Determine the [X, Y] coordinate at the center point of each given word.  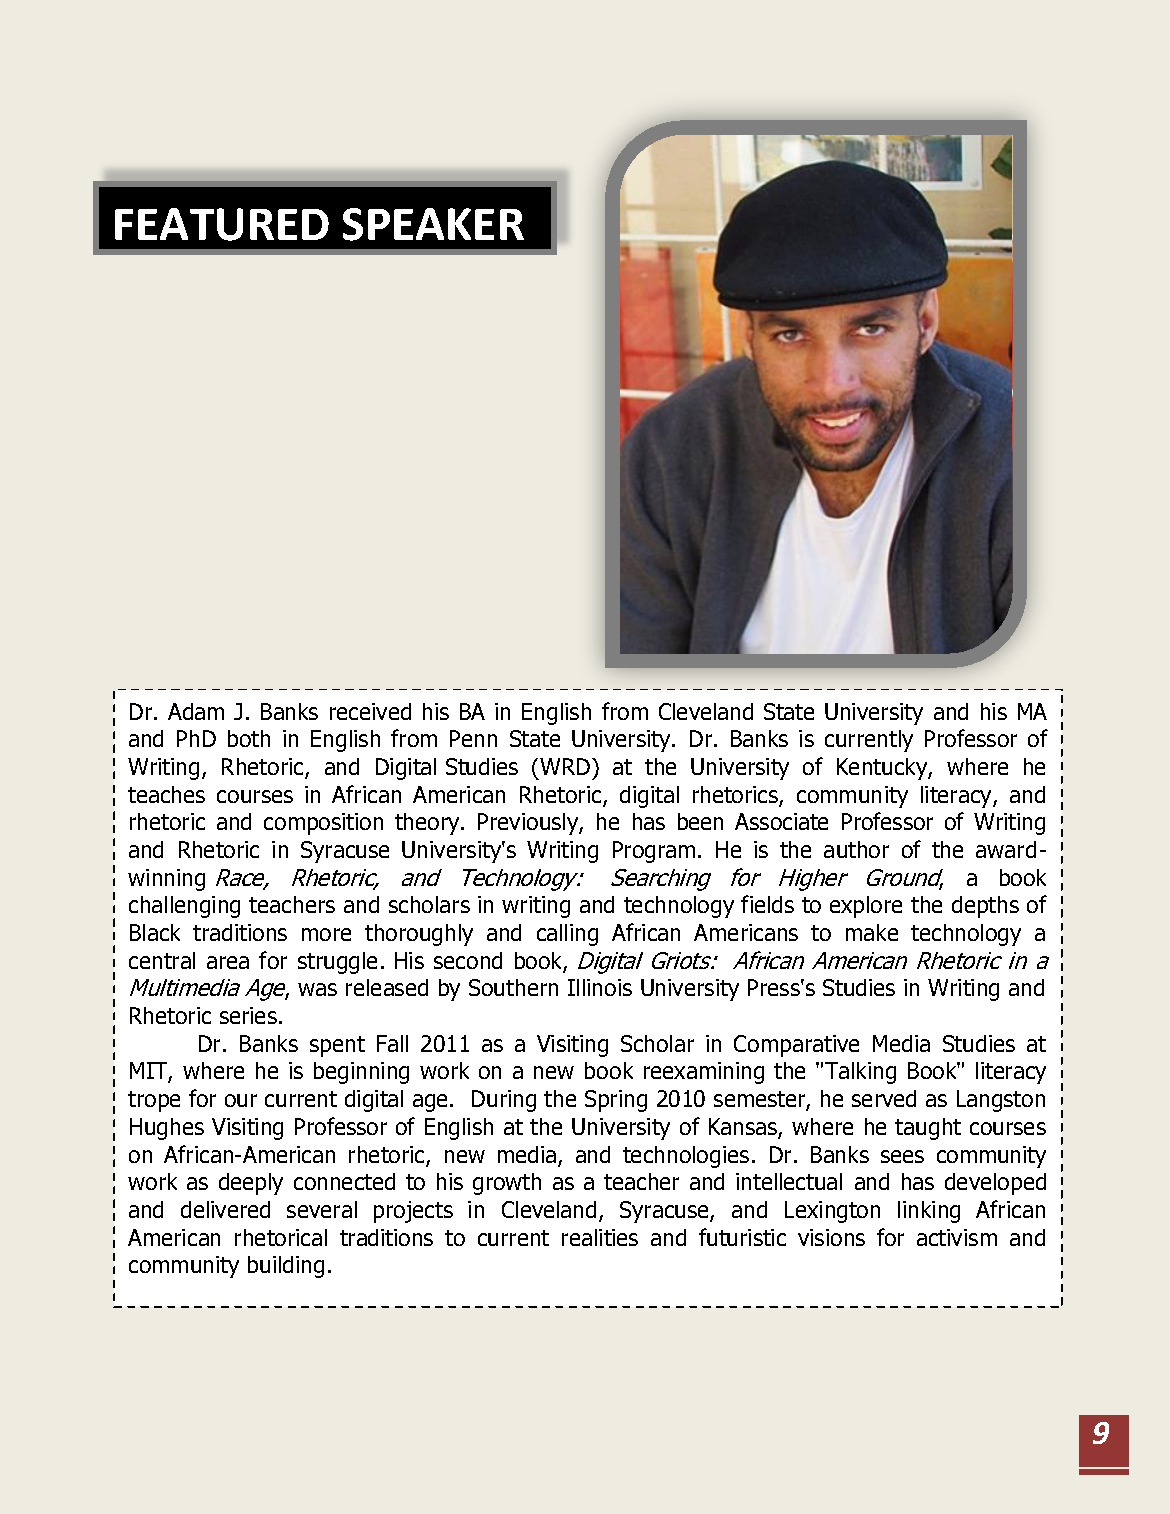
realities [600, 1237]
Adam [196, 711]
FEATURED [222, 224]
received [370, 711]
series [248, 1015]
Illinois [600, 987]
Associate [781, 821]
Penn [473, 738]
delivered [225, 1209]
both [249, 738]
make [872, 932]
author [856, 849]
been [700, 821]
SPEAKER [433, 224]
